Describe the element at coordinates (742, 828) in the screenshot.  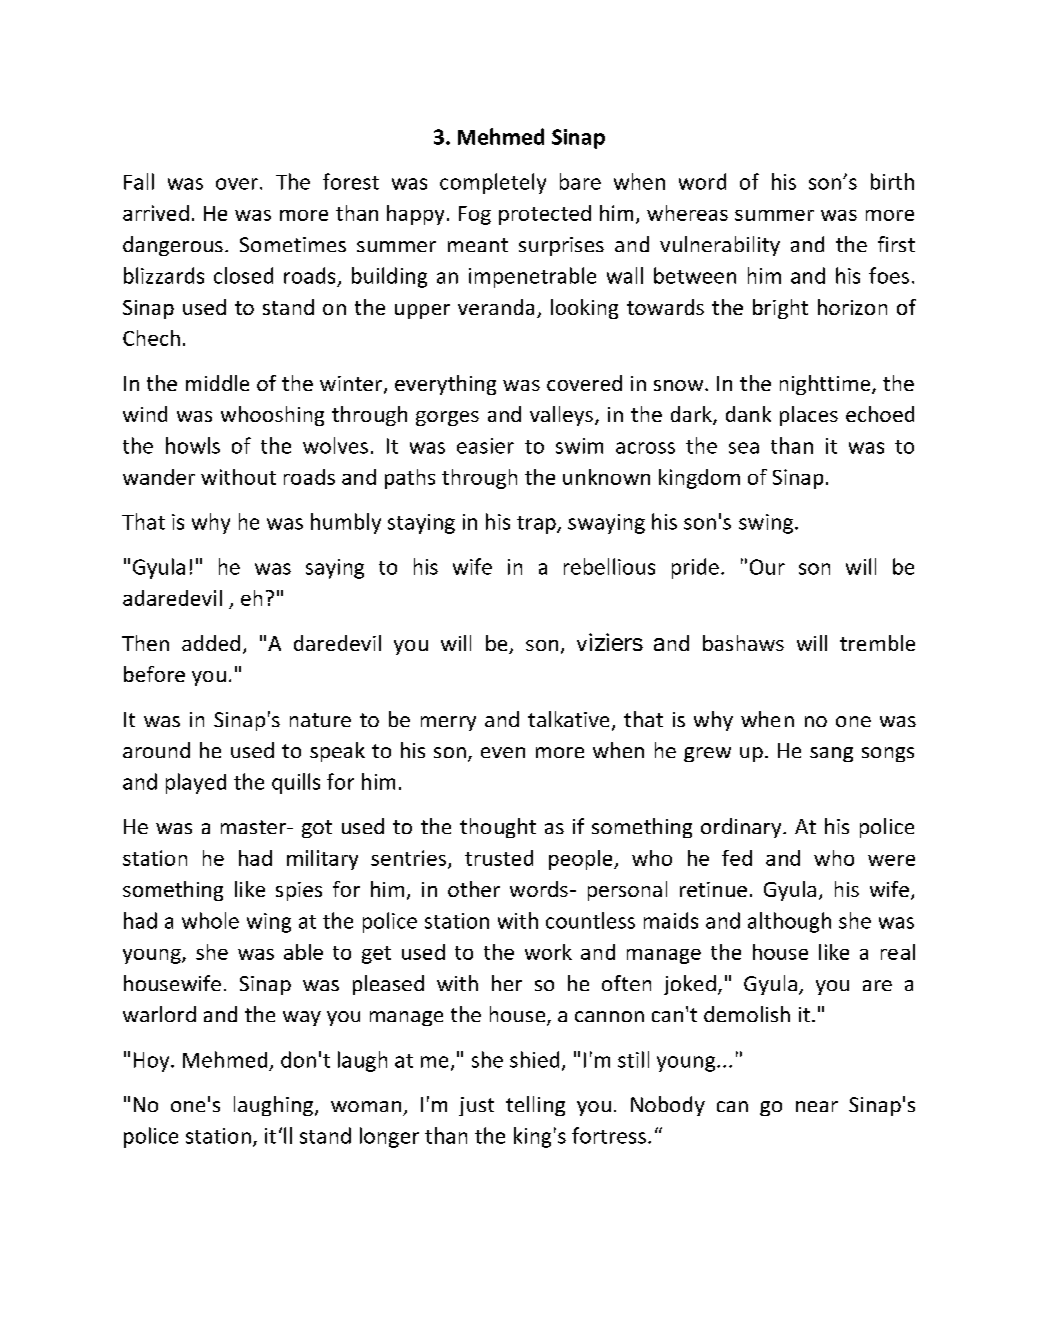
I see `ordinary` at that location.
